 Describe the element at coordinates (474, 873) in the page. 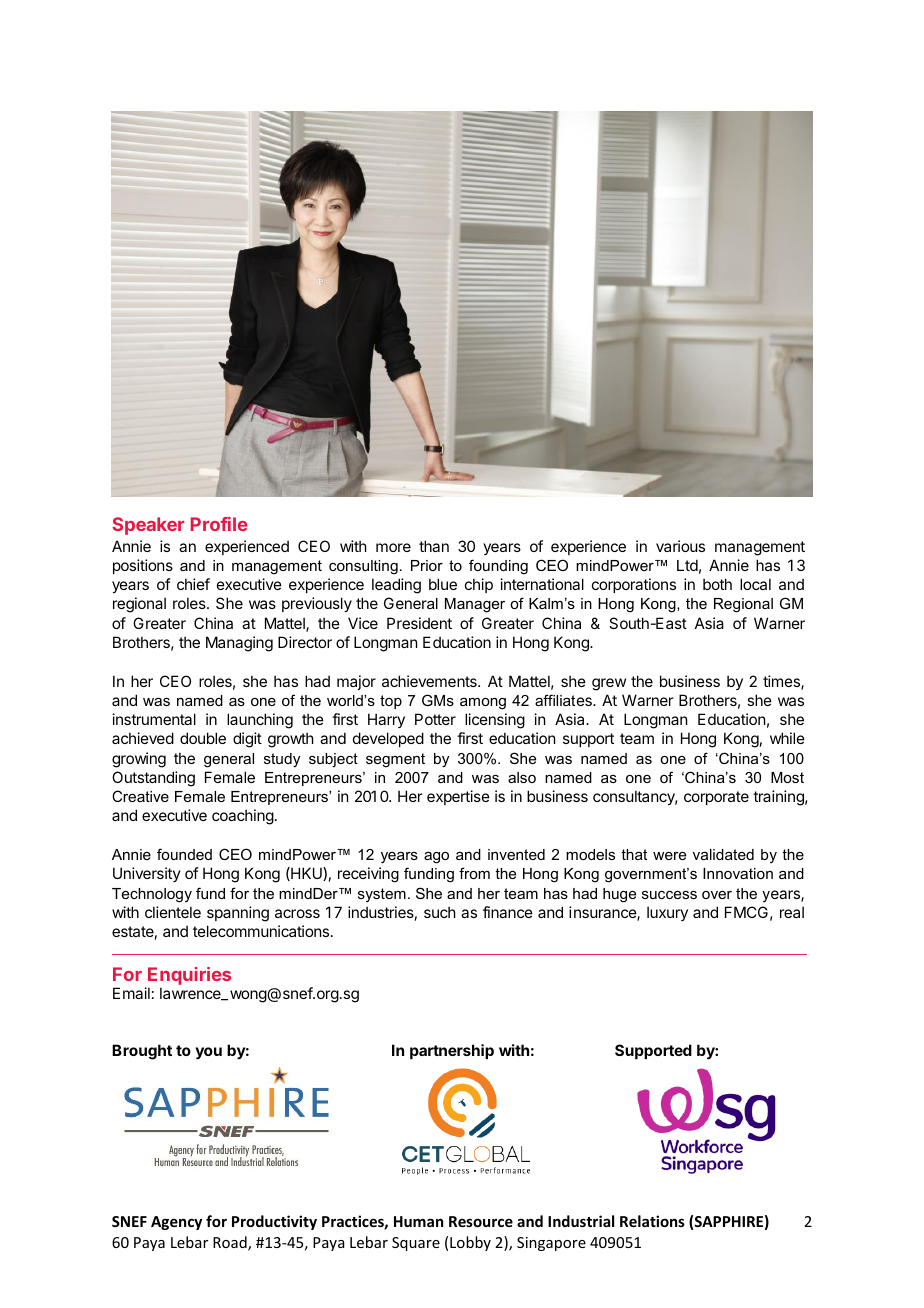

I see `from` at that location.
